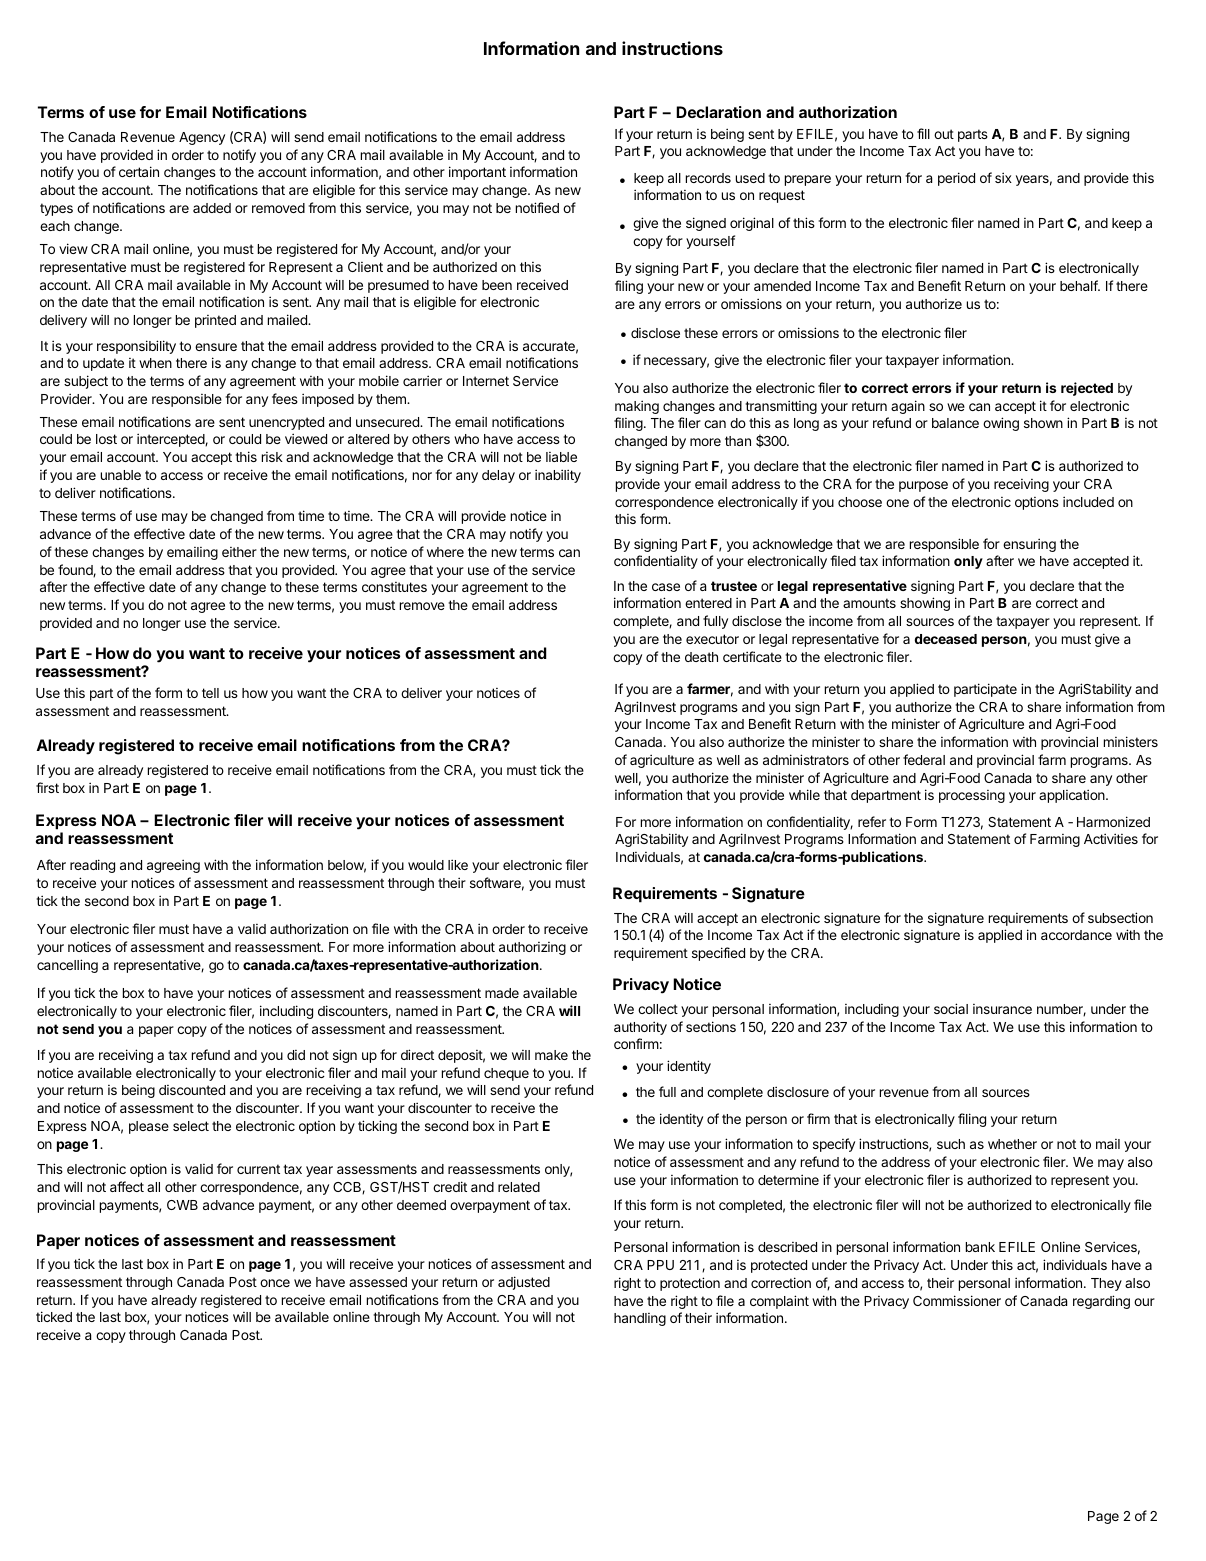 Image resolution: width=1206 pixels, height=1561 pixels. I want to click on tell, so click(210, 693).
